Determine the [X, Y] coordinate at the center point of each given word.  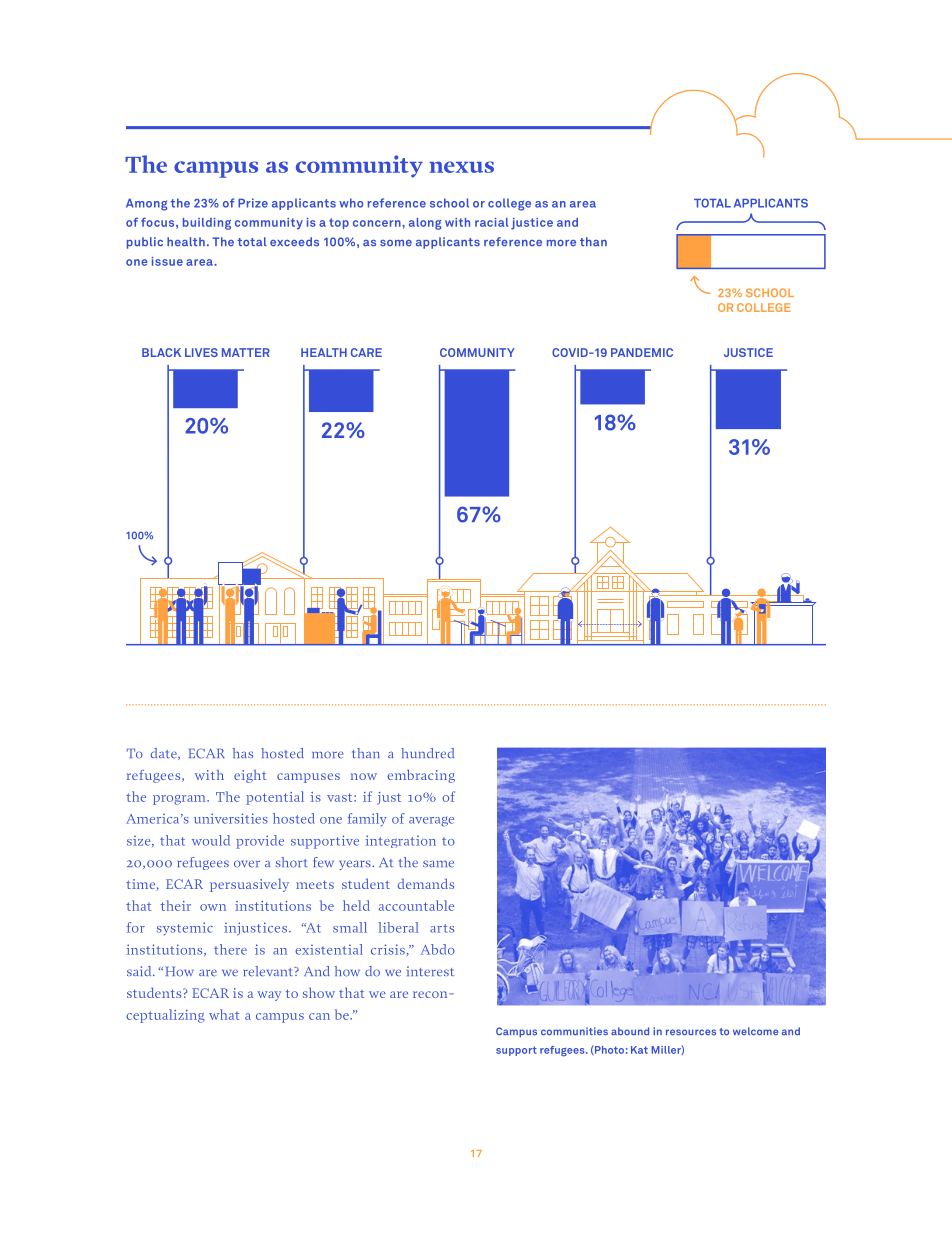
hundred [427, 753]
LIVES [201, 352]
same [438, 864]
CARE [366, 352]
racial [491, 222]
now [364, 776]
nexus [462, 167]
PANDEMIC [642, 352]
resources [691, 1032]
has [243, 753]
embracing [421, 776]
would [211, 840]
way [269, 996]
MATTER [246, 352]
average [431, 822]
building [207, 224]
